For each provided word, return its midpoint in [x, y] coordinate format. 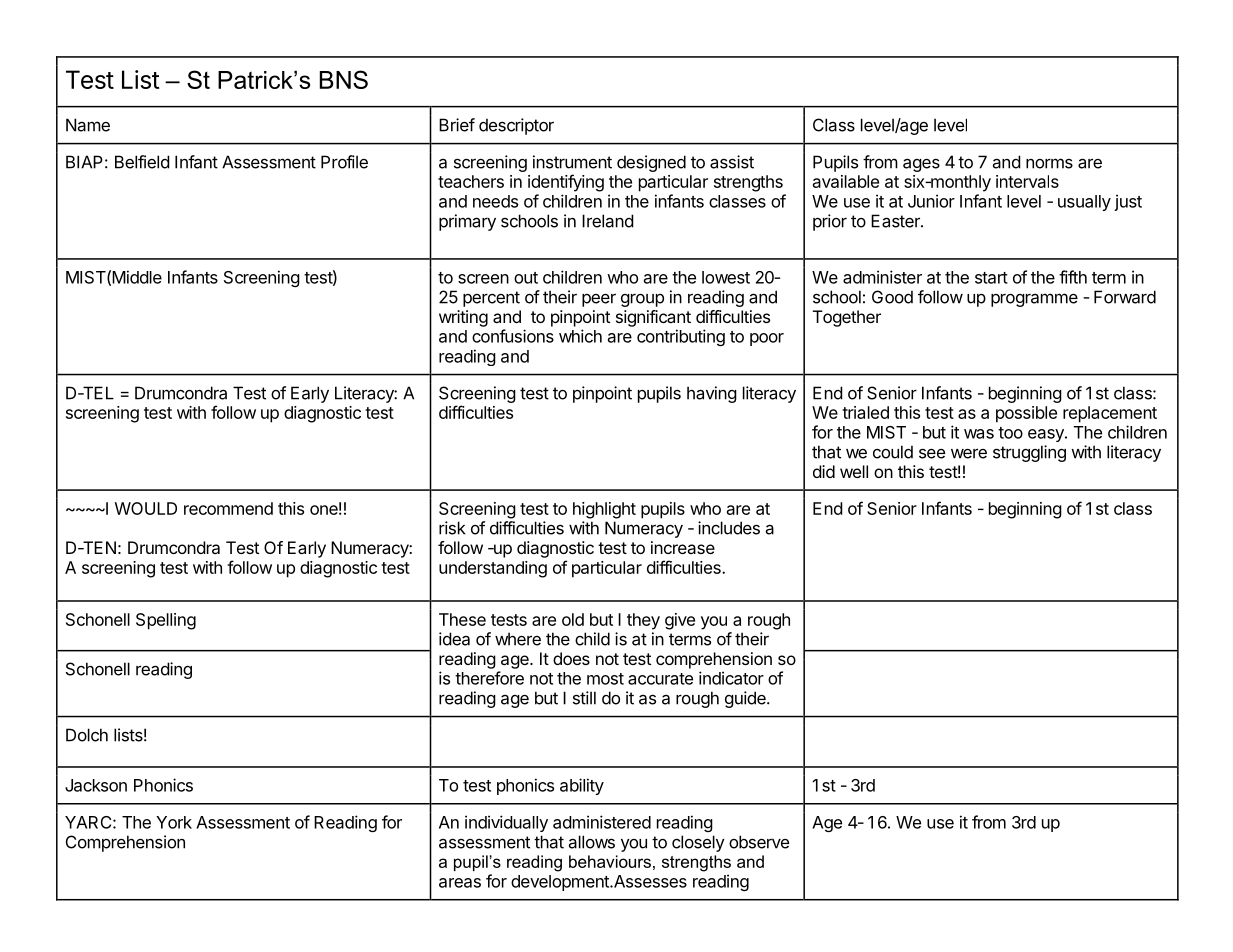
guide [746, 699]
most [605, 679]
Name [88, 125]
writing [463, 318]
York [174, 822]
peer [599, 300]
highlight [604, 510]
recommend [228, 508]
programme [1034, 300]
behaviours [610, 861]
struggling [1029, 453]
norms [1049, 163]
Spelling [166, 621]
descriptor [516, 126]
